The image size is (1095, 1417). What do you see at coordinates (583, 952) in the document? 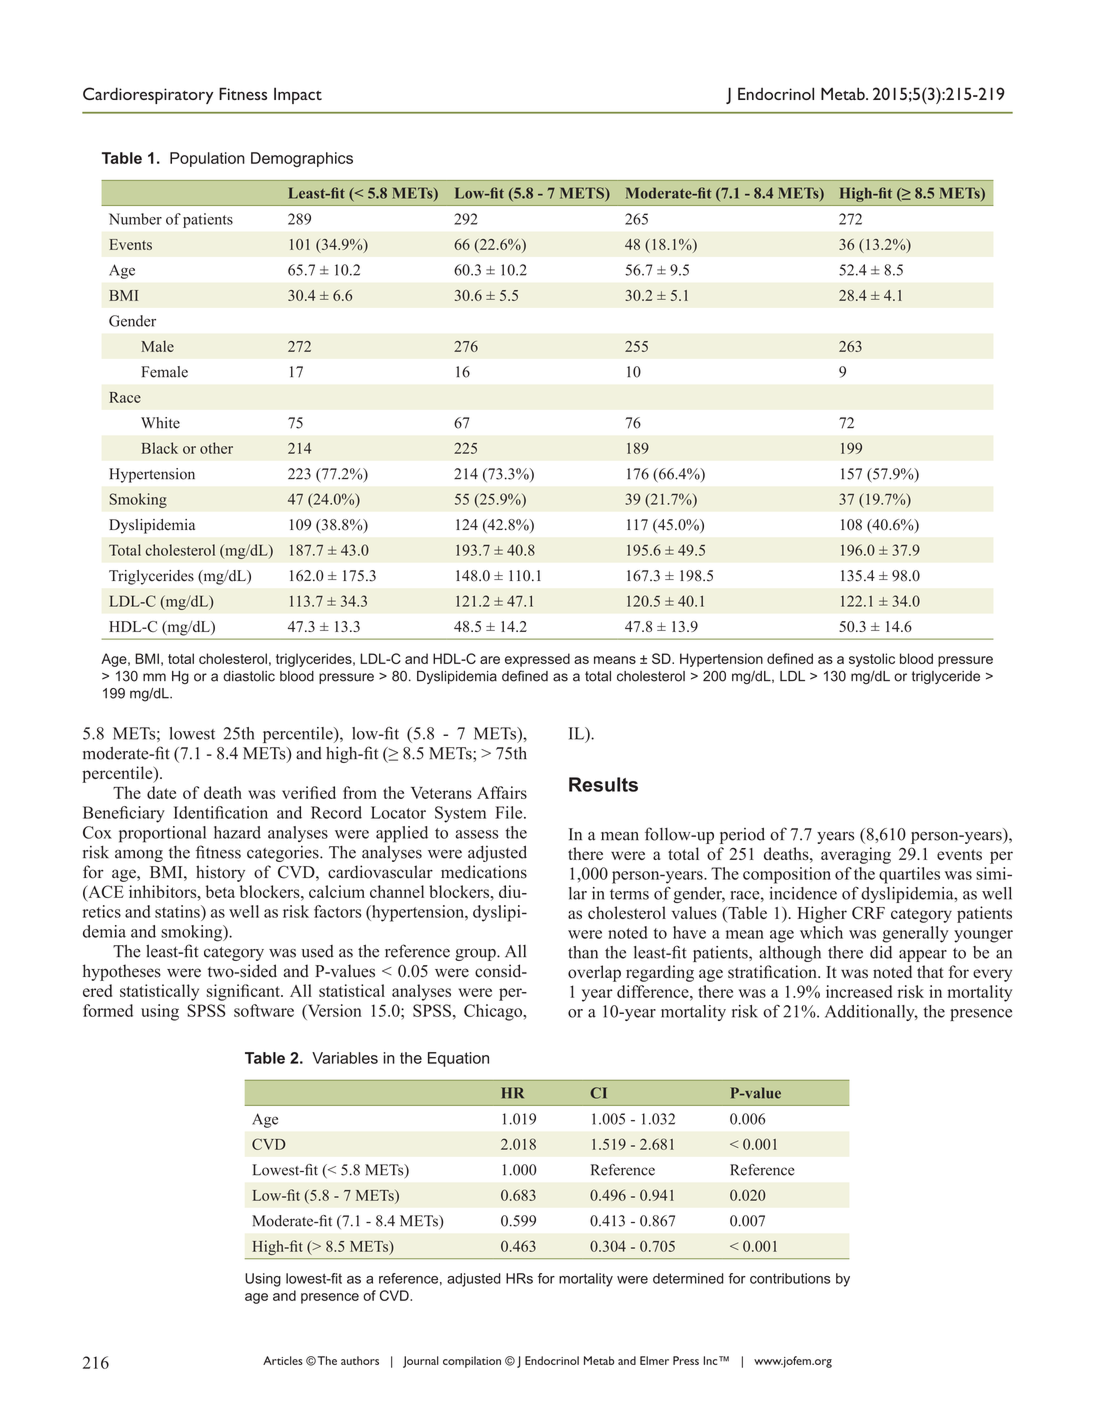
I see `than` at bounding box center [583, 952].
